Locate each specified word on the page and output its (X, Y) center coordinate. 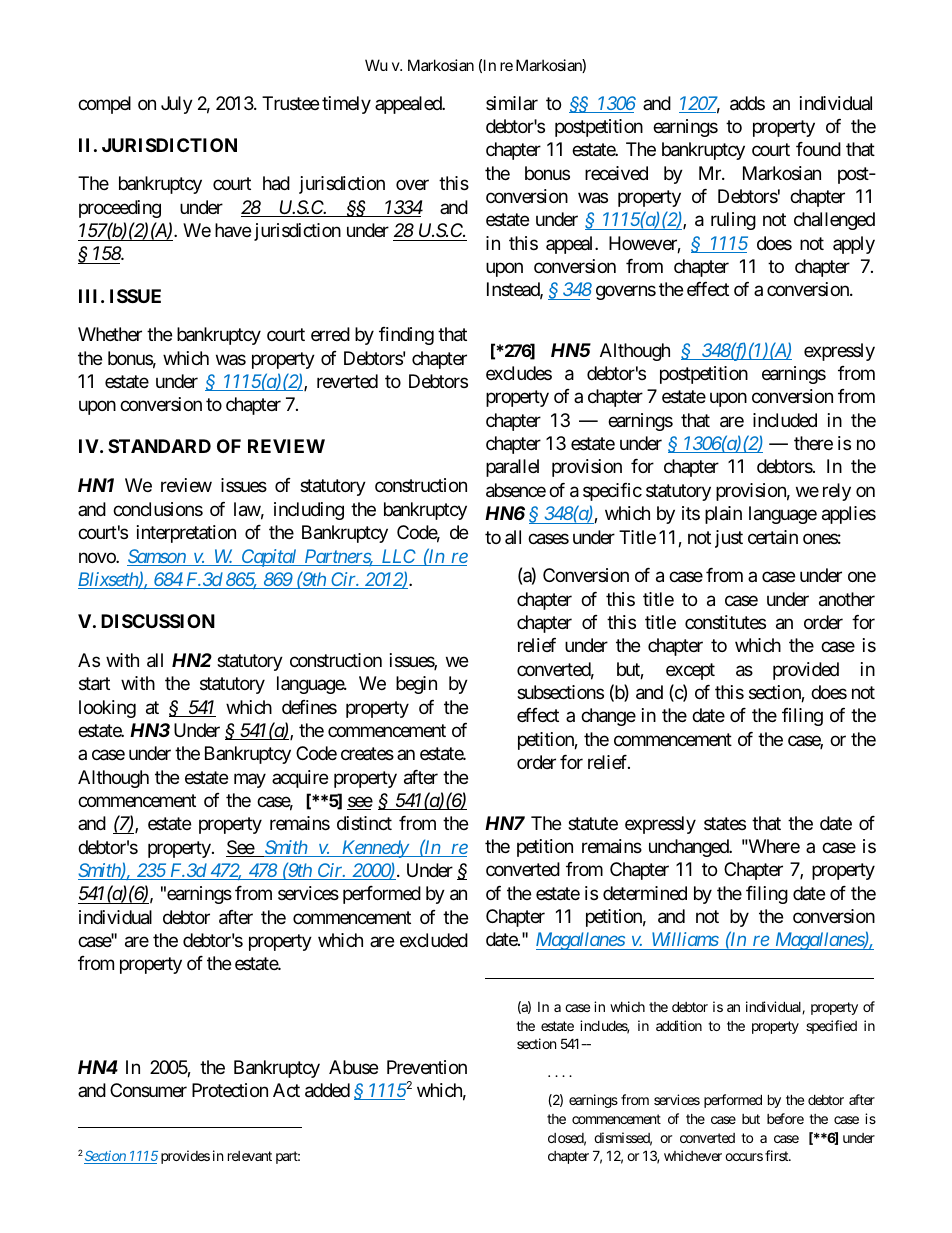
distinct (364, 823)
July (177, 105)
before (785, 1118)
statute (593, 824)
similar (512, 103)
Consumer (148, 1090)
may (250, 780)
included (785, 420)
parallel (512, 468)
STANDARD (159, 446)
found (818, 149)
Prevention (427, 1067)
